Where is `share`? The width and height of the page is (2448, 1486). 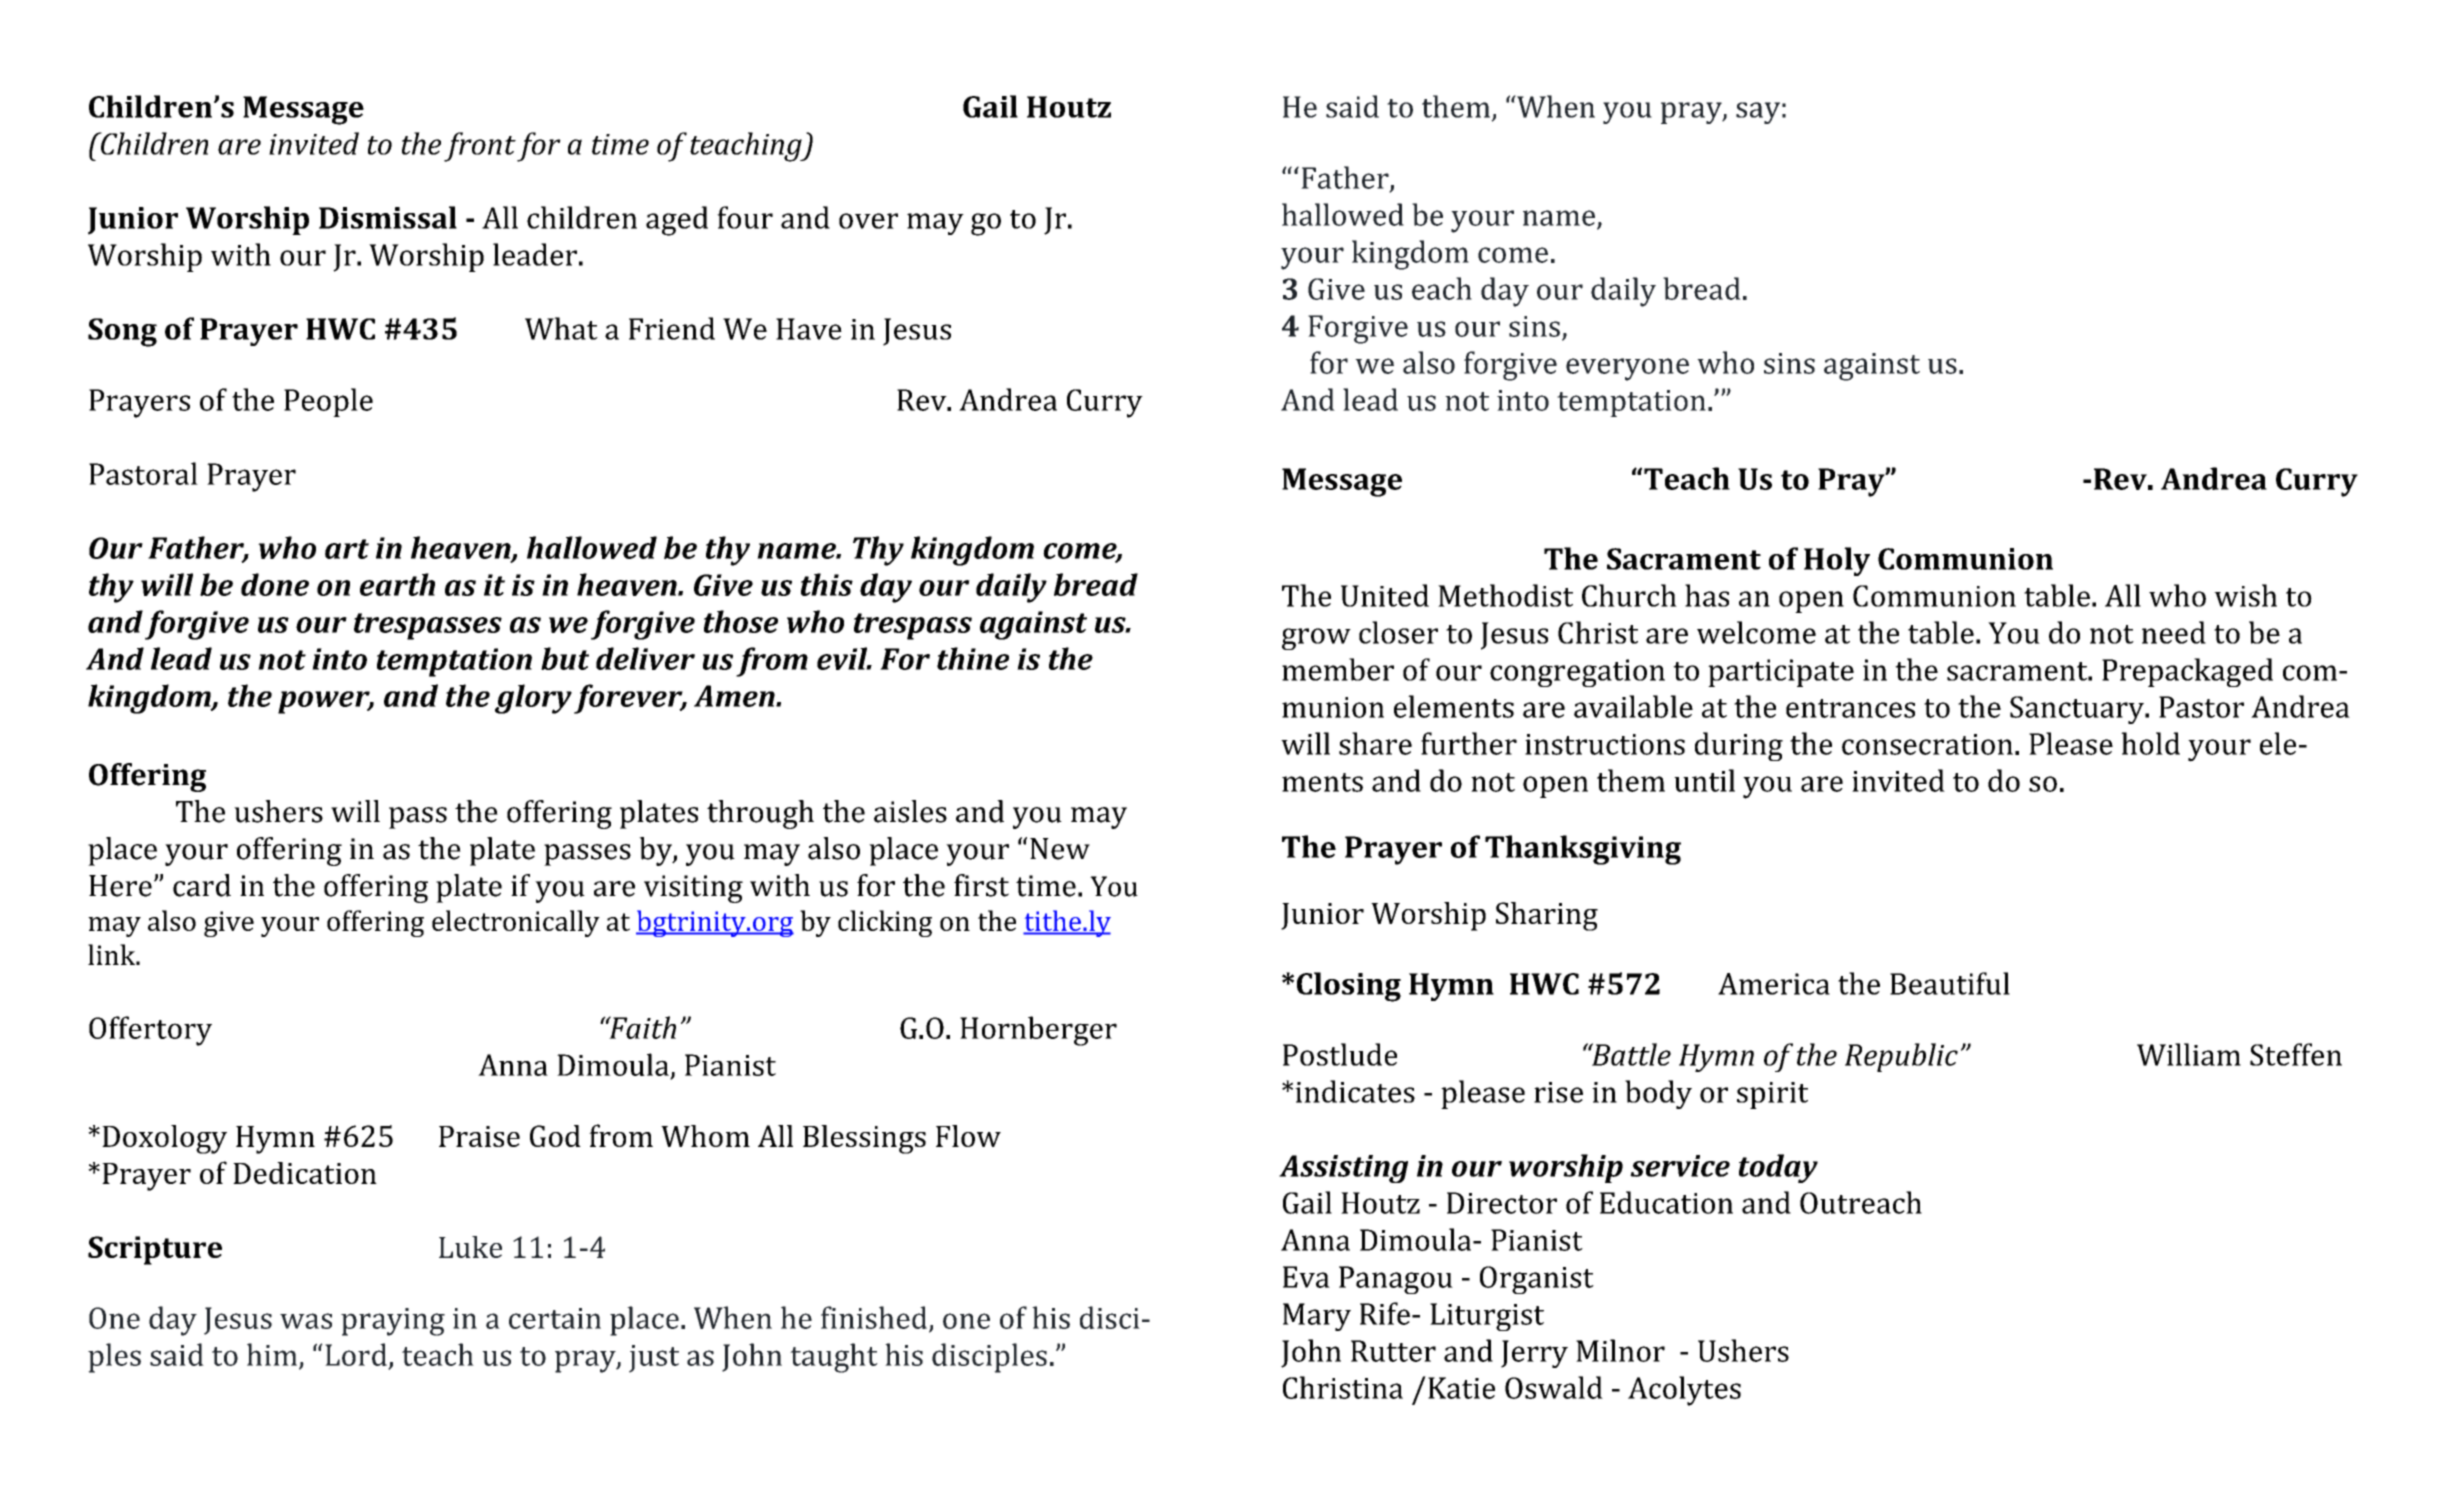 share is located at coordinates (1375, 743).
